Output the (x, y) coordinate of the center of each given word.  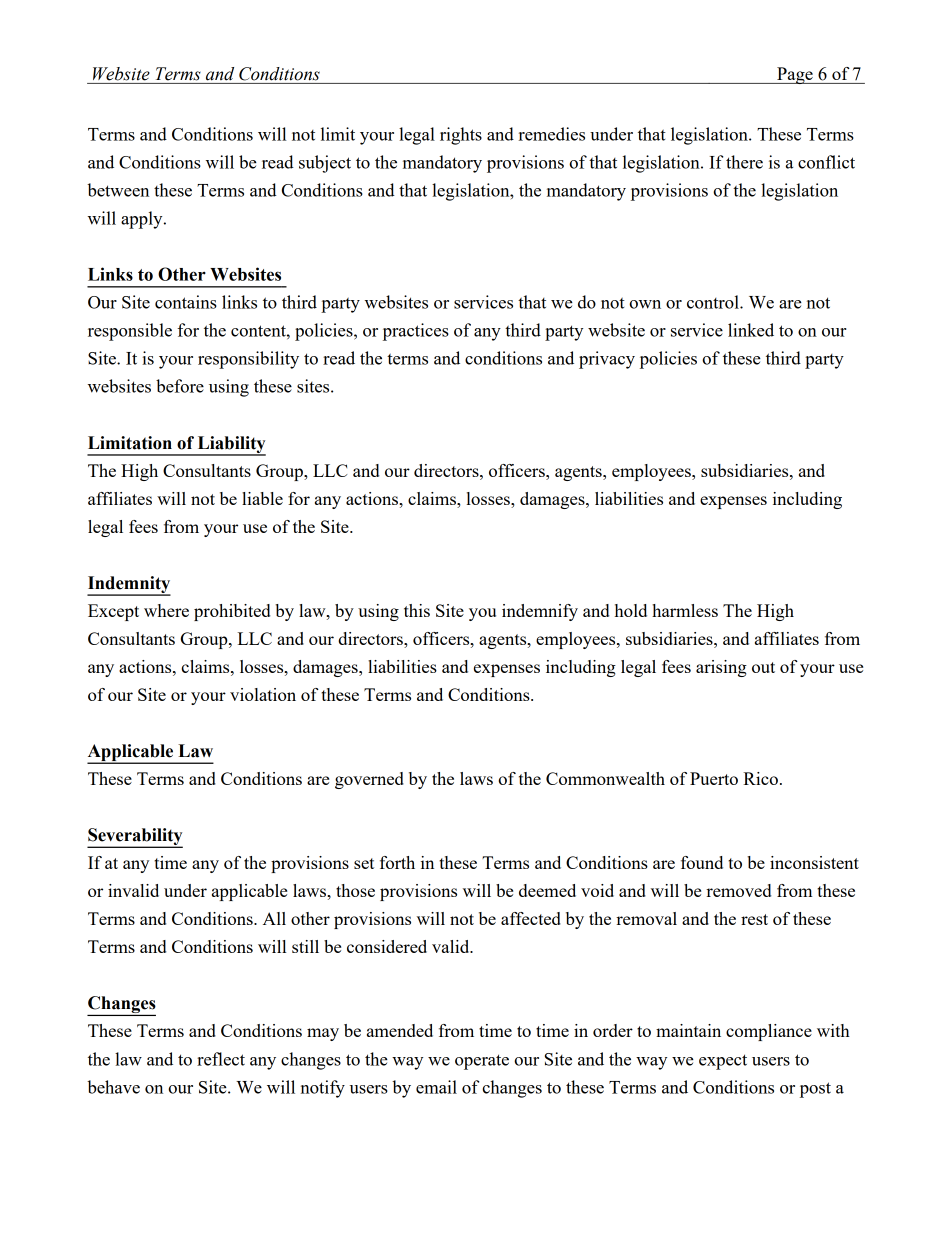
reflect (221, 1059)
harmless (685, 610)
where (166, 610)
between (118, 190)
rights (461, 136)
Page (795, 75)
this (417, 610)
